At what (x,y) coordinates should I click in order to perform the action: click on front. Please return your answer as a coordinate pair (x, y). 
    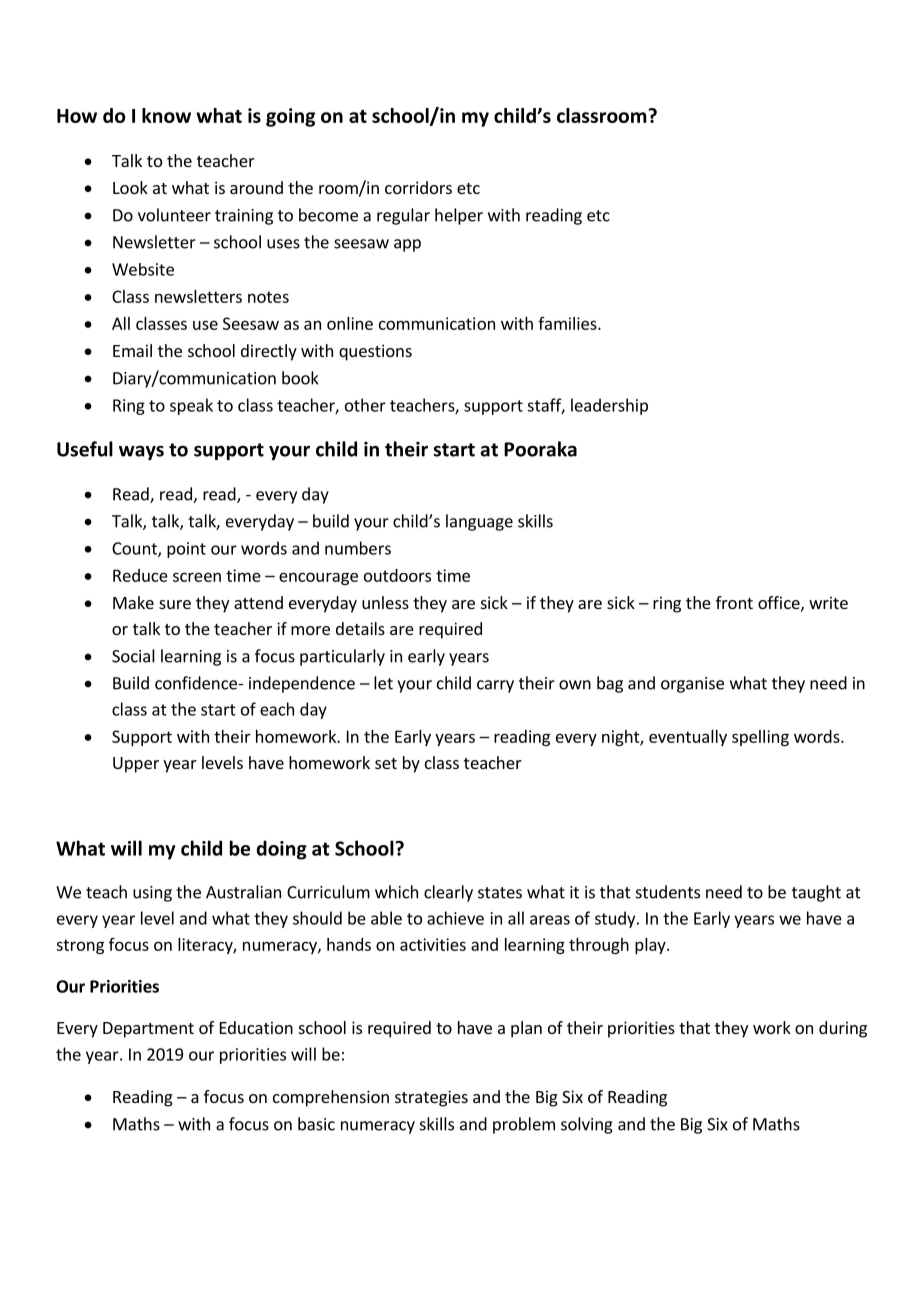
    Looking at the image, I should click on (734, 602).
